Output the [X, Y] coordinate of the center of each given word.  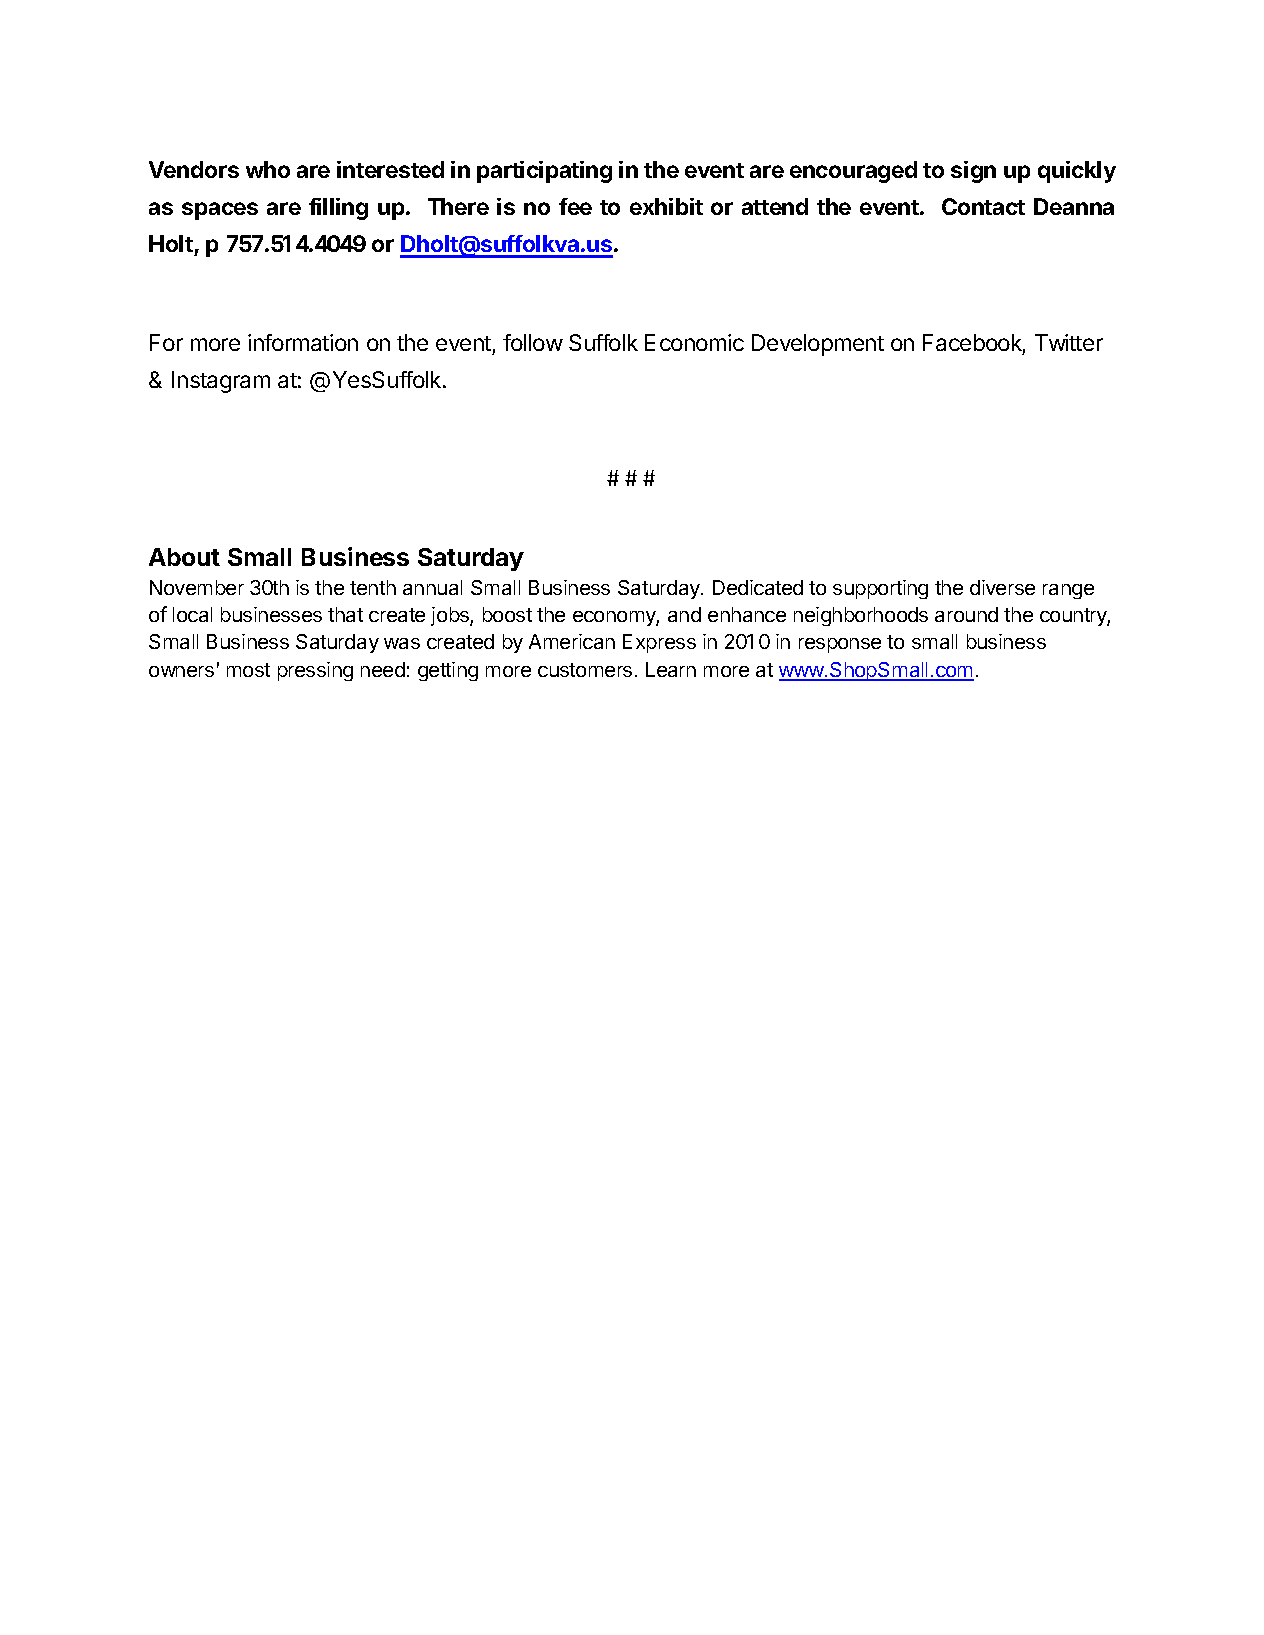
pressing [315, 671]
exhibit [666, 206]
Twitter [1069, 342]
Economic [694, 342]
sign [973, 172]
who [268, 169]
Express [659, 643]
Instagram [221, 382]
